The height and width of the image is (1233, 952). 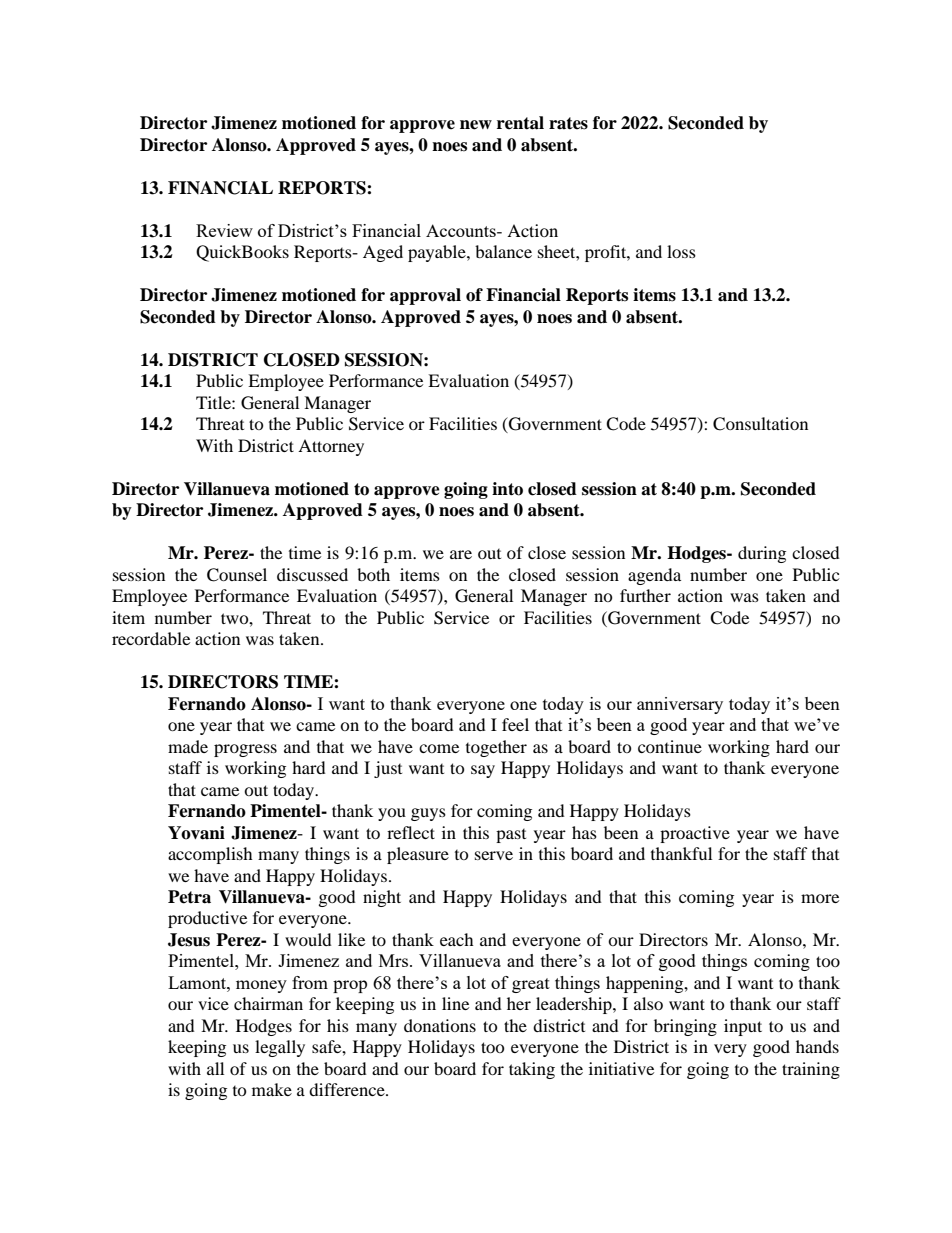 I want to click on legally, so click(x=280, y=1048).
